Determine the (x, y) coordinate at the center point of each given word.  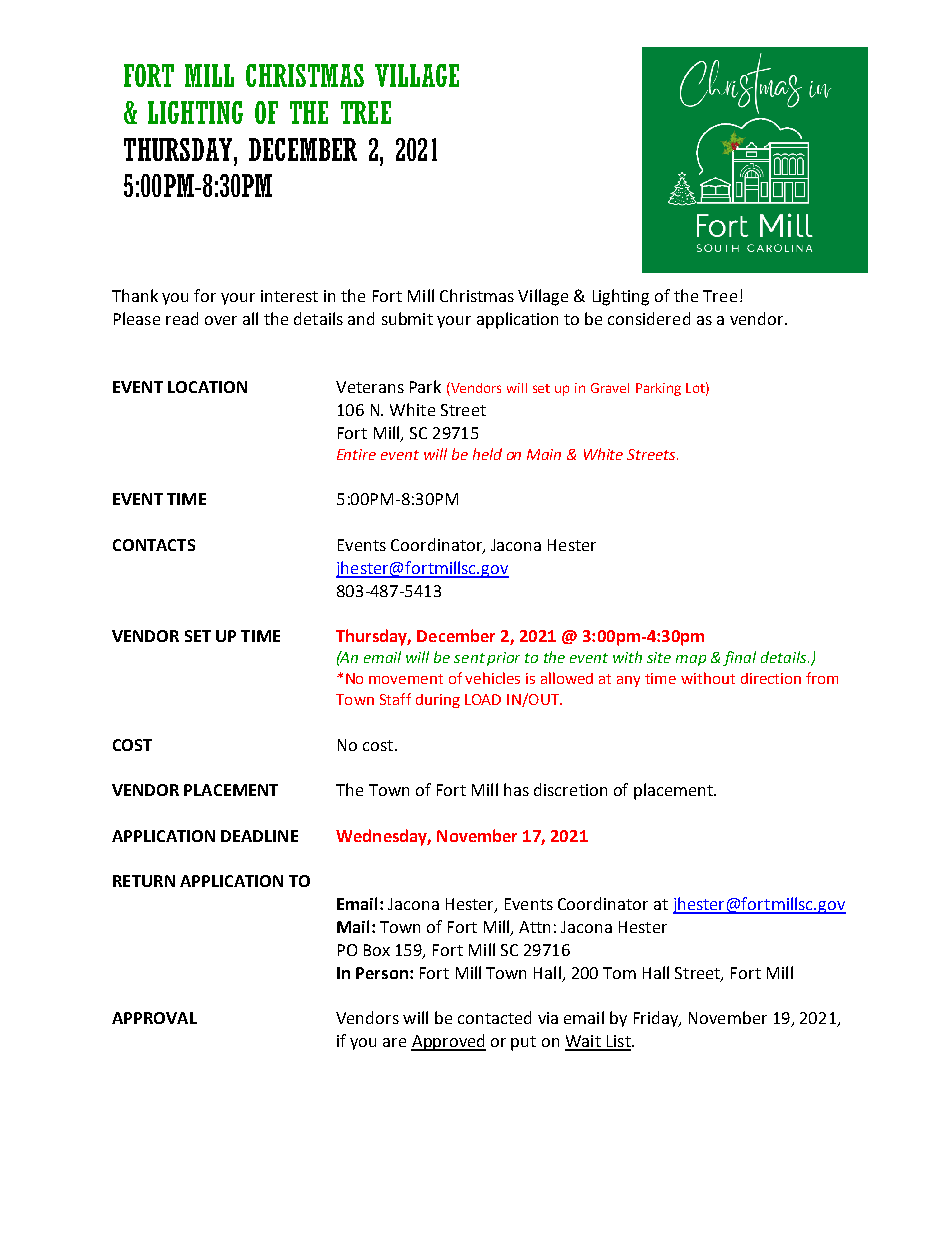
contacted (494, 1017)
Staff (395, 699)
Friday (657, 1019)
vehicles (492, 678)
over (221, 320)
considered (649, 318)
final (739, 658)
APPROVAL (154, 1018)
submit (407, 318)
